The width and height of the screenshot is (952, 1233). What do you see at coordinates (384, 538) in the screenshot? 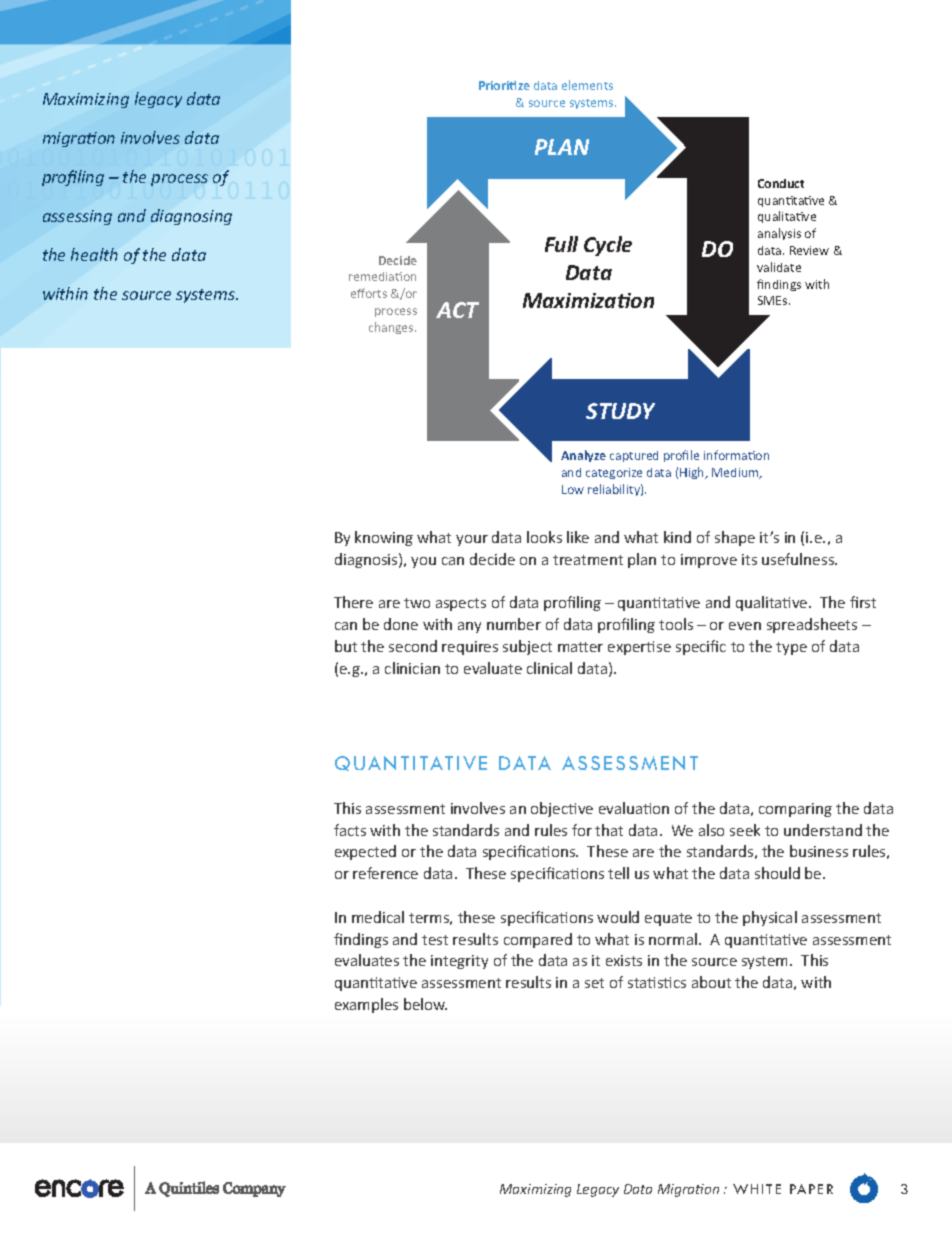
I see `knowing` at bounding box center [384, 538].
